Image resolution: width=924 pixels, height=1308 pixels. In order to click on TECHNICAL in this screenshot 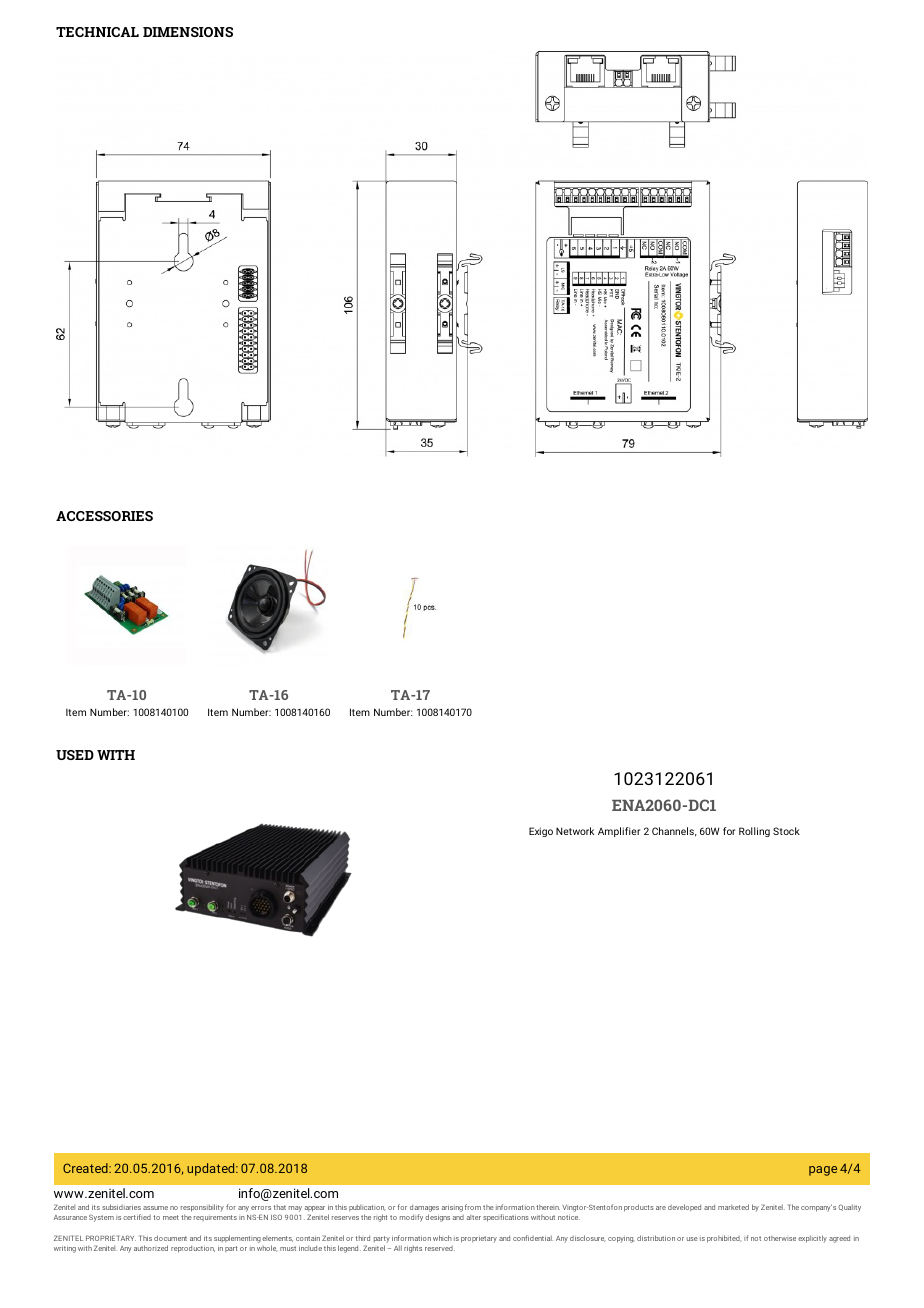, I will do `click(97, 32)`.
